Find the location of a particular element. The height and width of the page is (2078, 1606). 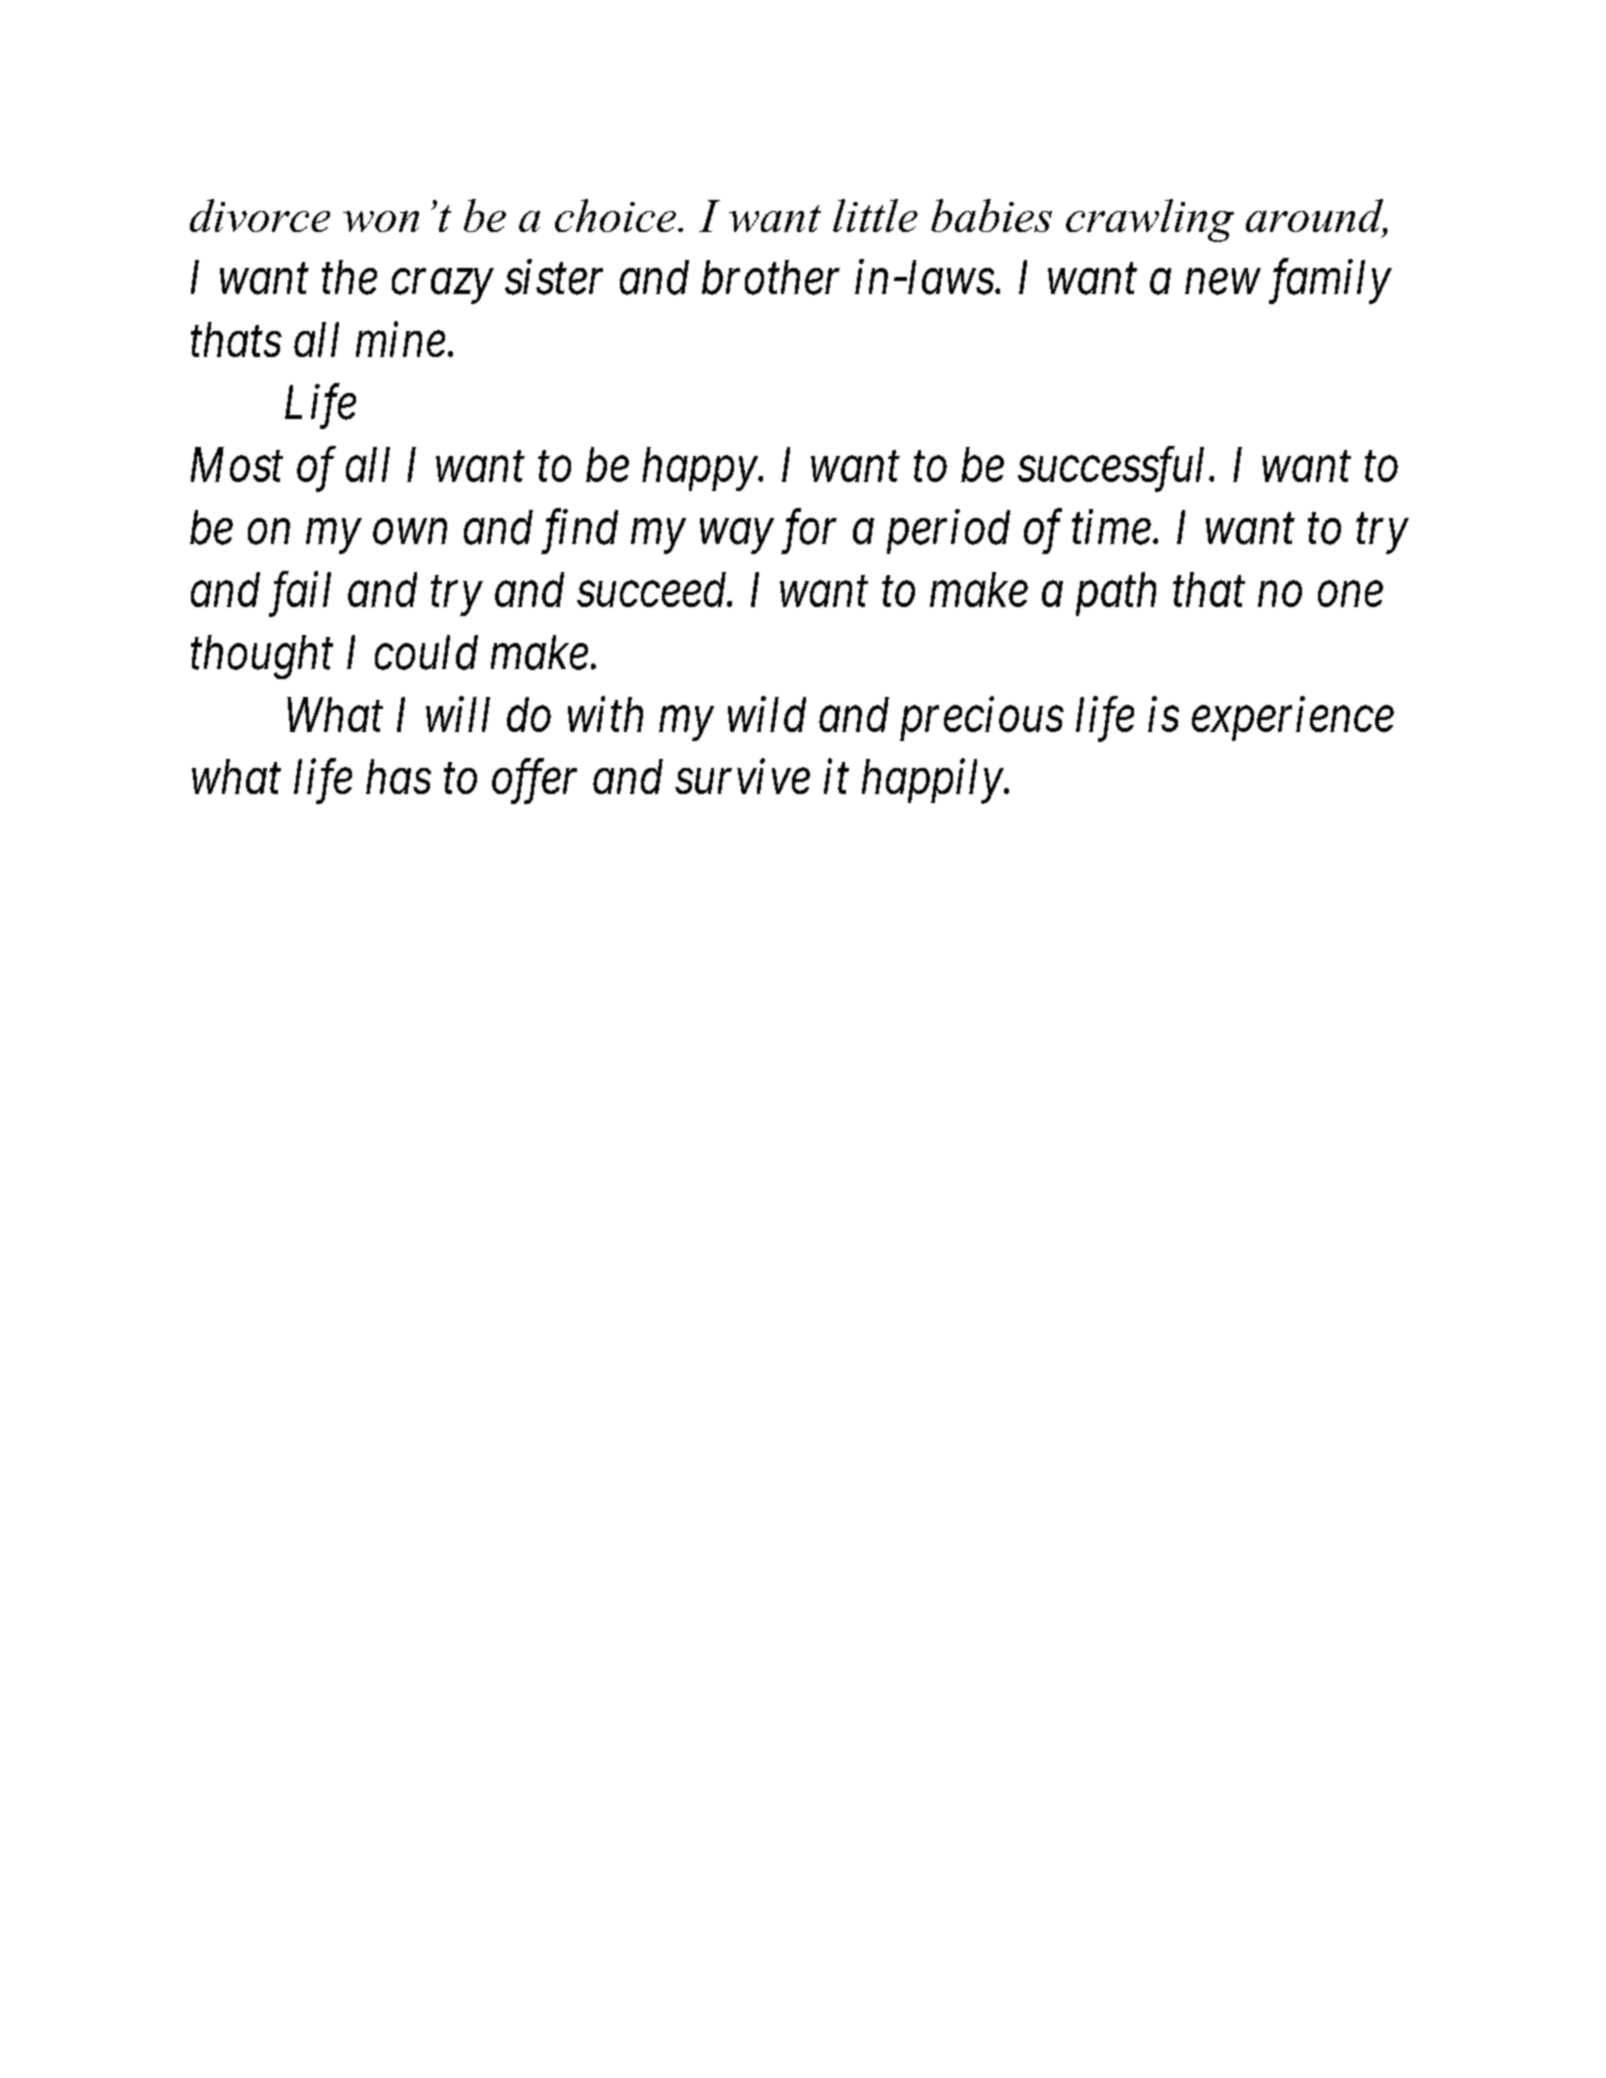

crawling is located at coordinates (1150, 220).
